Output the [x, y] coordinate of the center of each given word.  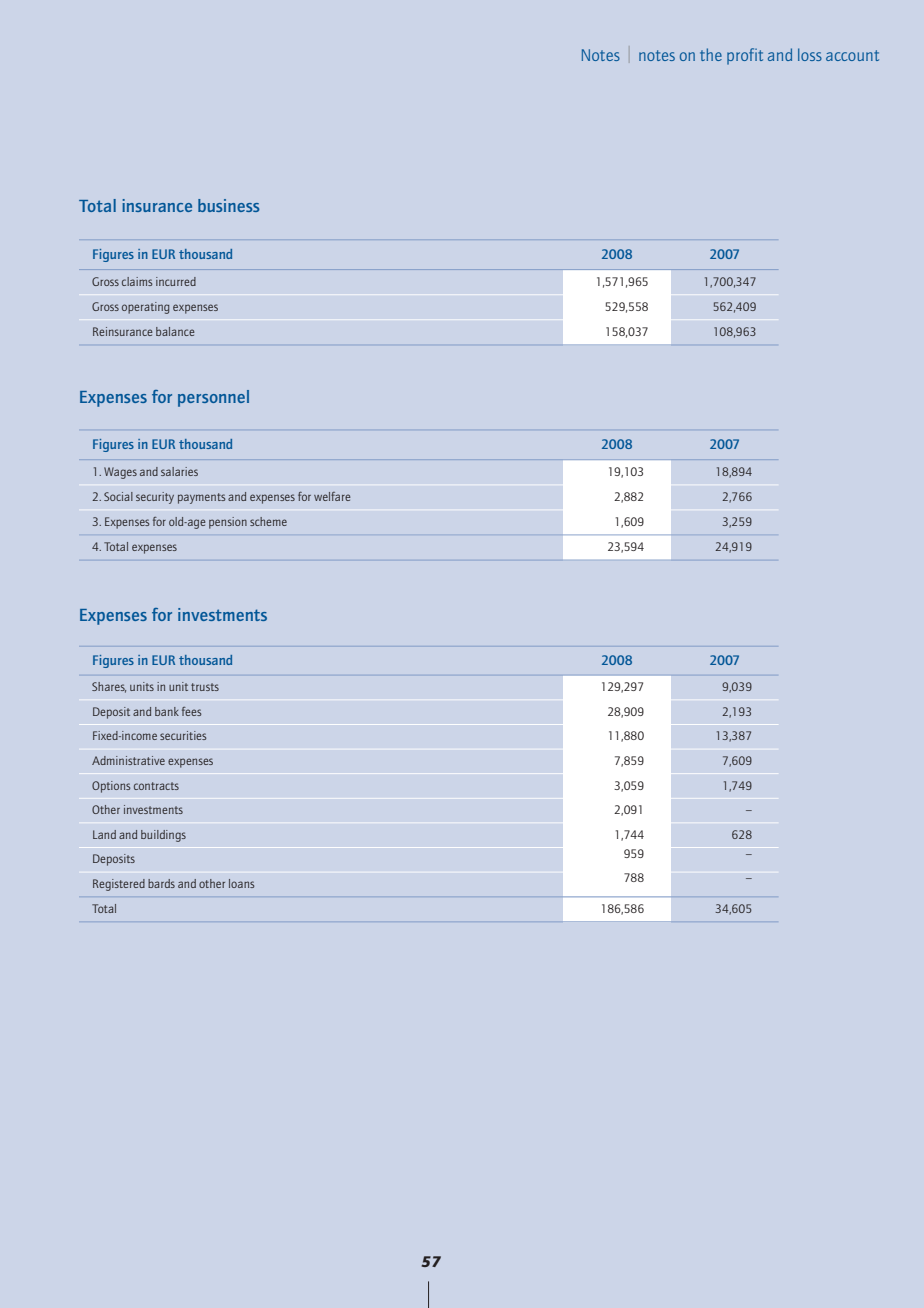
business [229, 205]
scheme [268, 521]
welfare [332, 496]
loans [241, 883]
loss [810, 54]
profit [745, 56]
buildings [163, 836]
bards [161, 883]
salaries [179, 471]
